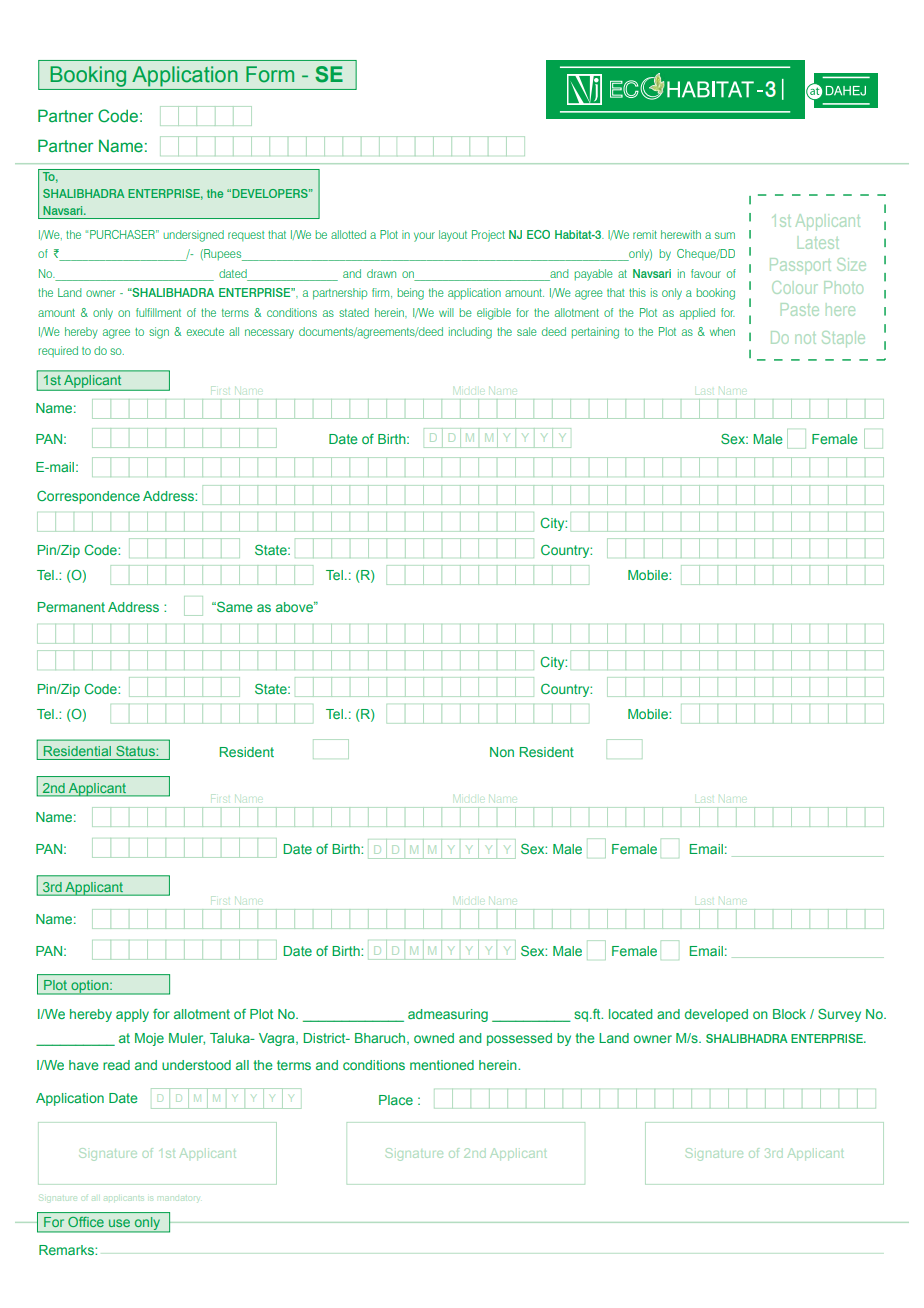 Image resolution: width=924 pixels, height=1308 pixels. I want to click on not, so click(806, 339).
